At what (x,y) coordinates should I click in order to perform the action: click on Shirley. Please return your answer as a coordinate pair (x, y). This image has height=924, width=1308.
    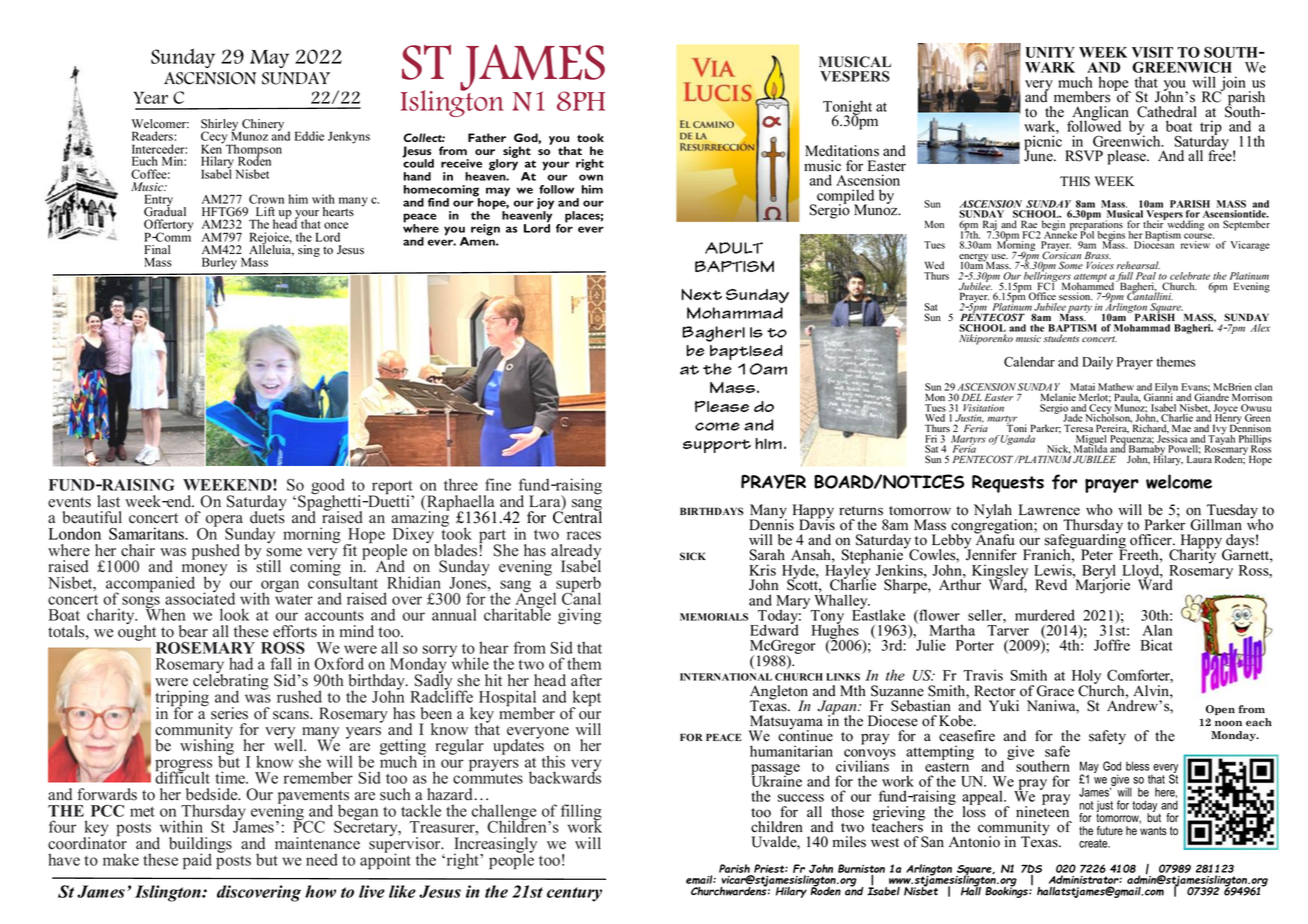
    Looking at the image, I should click on (221, 126).
